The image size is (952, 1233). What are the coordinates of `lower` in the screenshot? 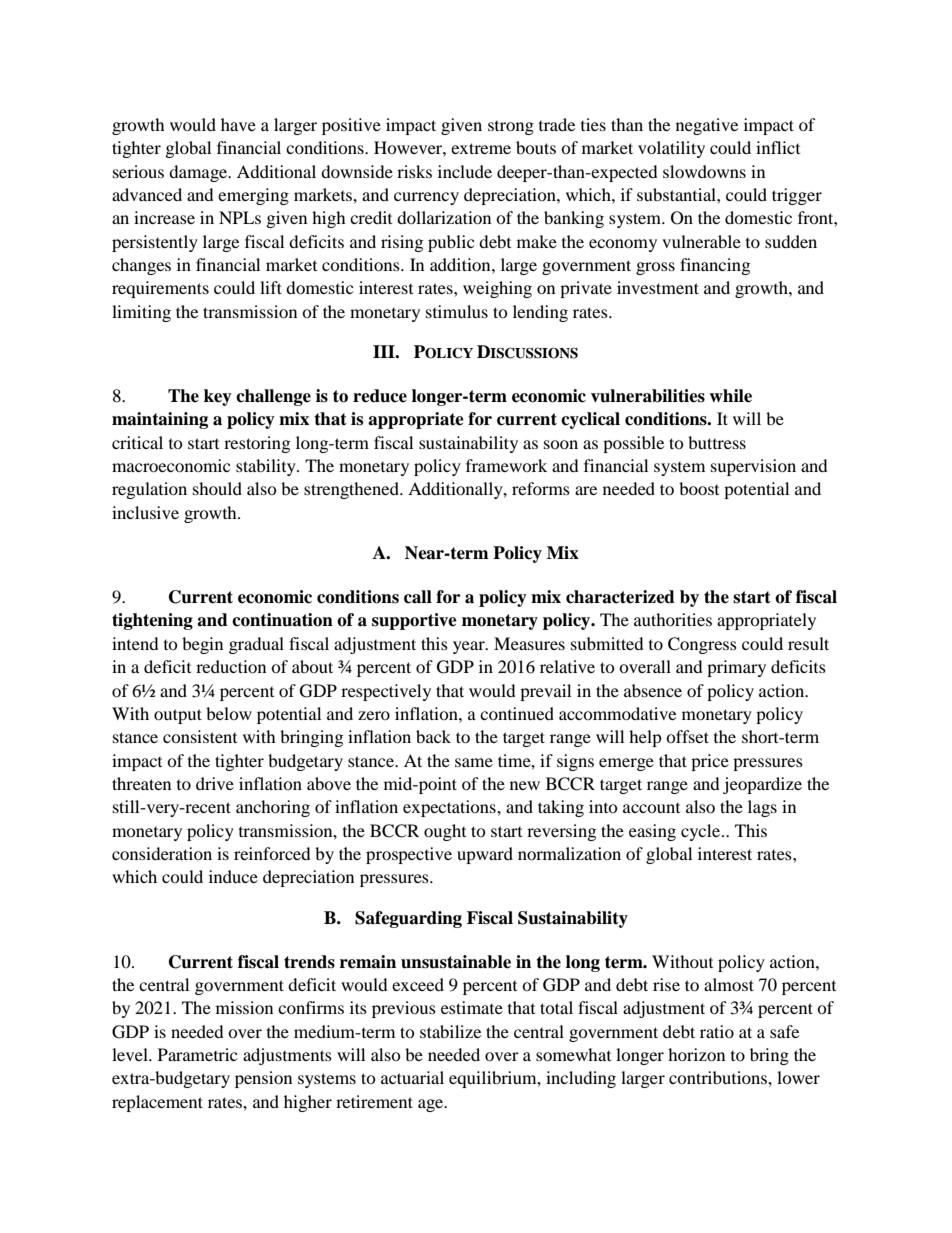 It's located at (798, 1077).
